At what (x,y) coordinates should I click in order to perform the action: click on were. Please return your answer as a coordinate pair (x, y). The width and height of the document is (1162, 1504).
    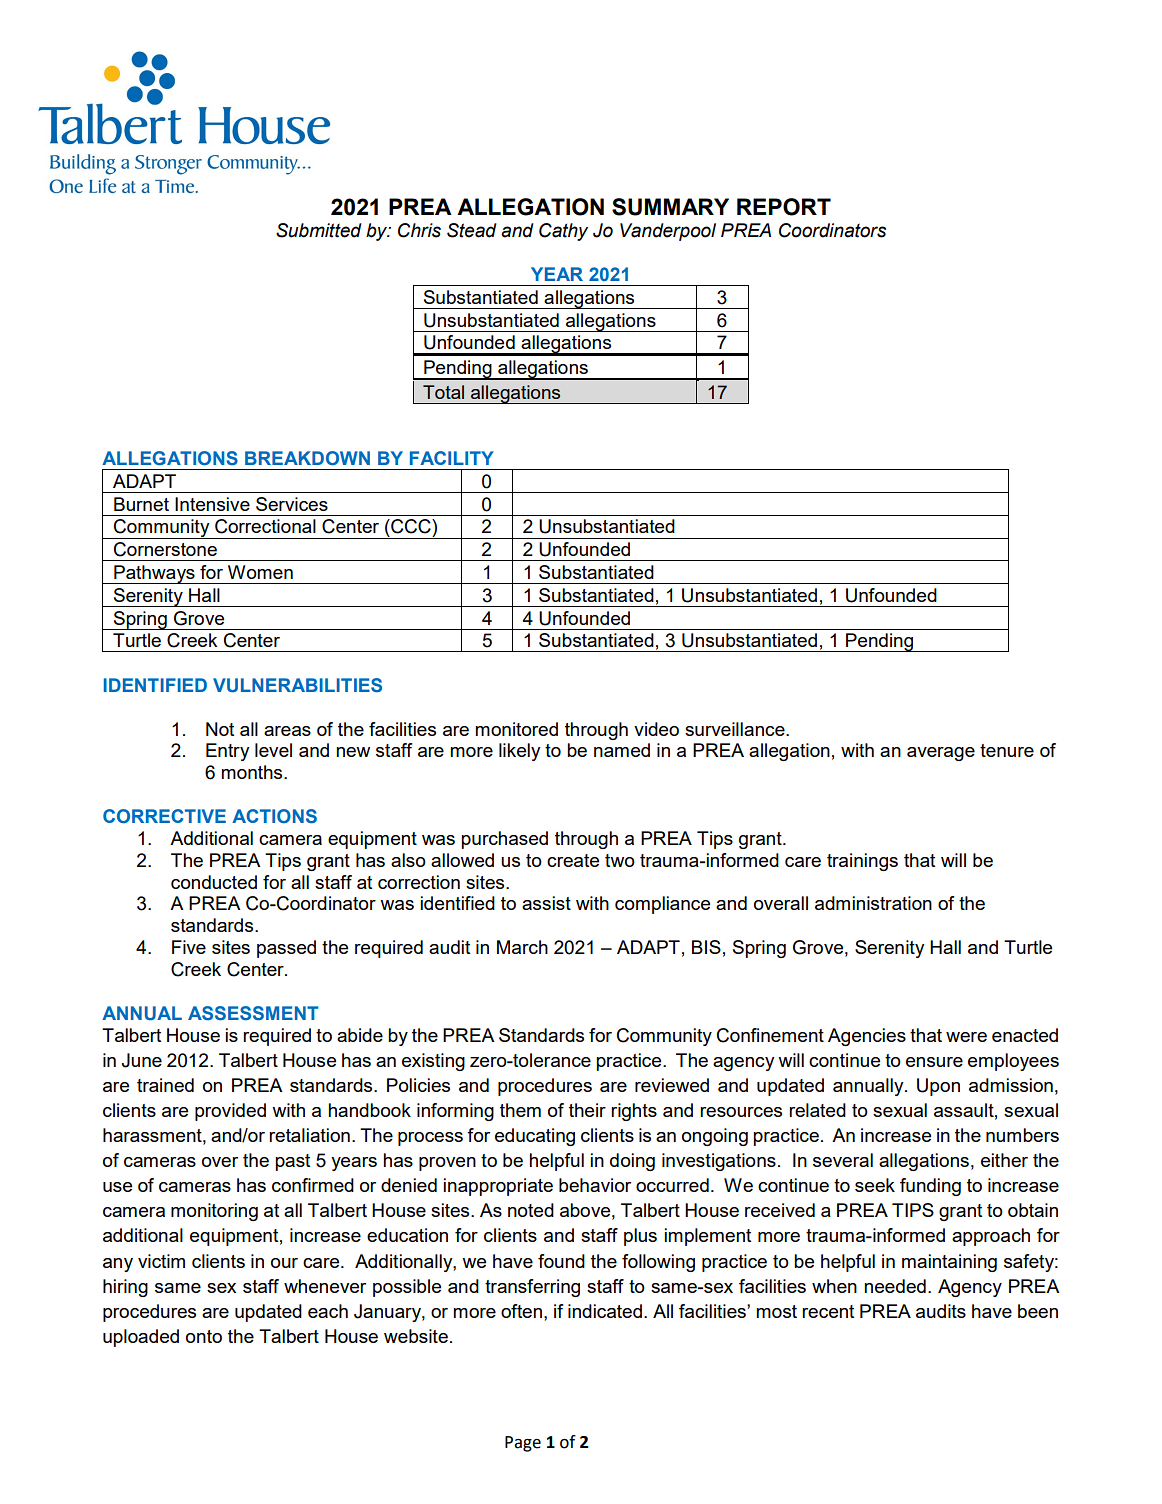
    Looking at the image, I should click on (966, 1037).
